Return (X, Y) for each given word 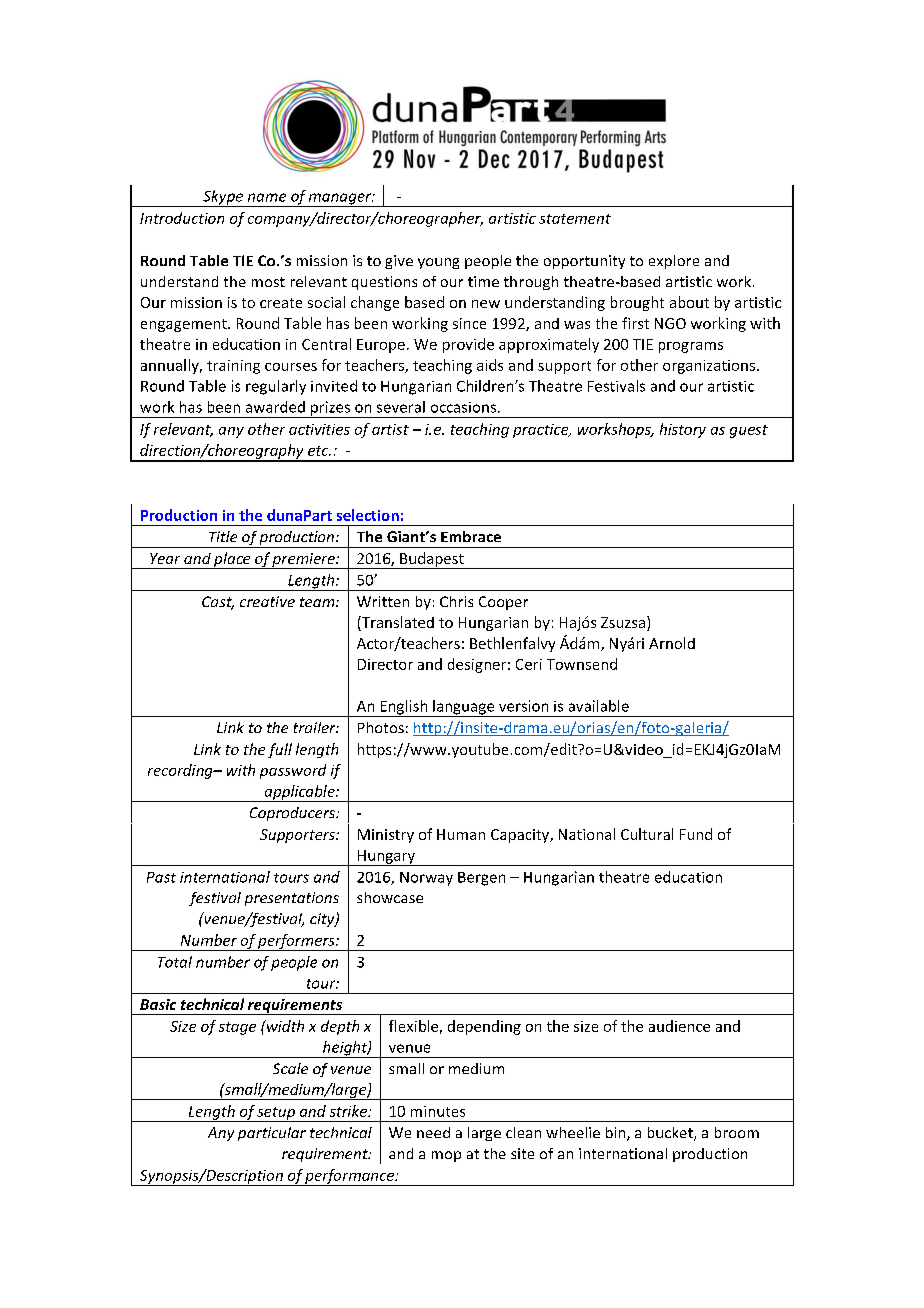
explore (674, 262)
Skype (223, 198)
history (683, 430)
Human (461, 834)
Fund (696, 834)
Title (223, 536)
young (438, 263)
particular (272, 1134)
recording (181, 771)
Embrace (471, 536)
